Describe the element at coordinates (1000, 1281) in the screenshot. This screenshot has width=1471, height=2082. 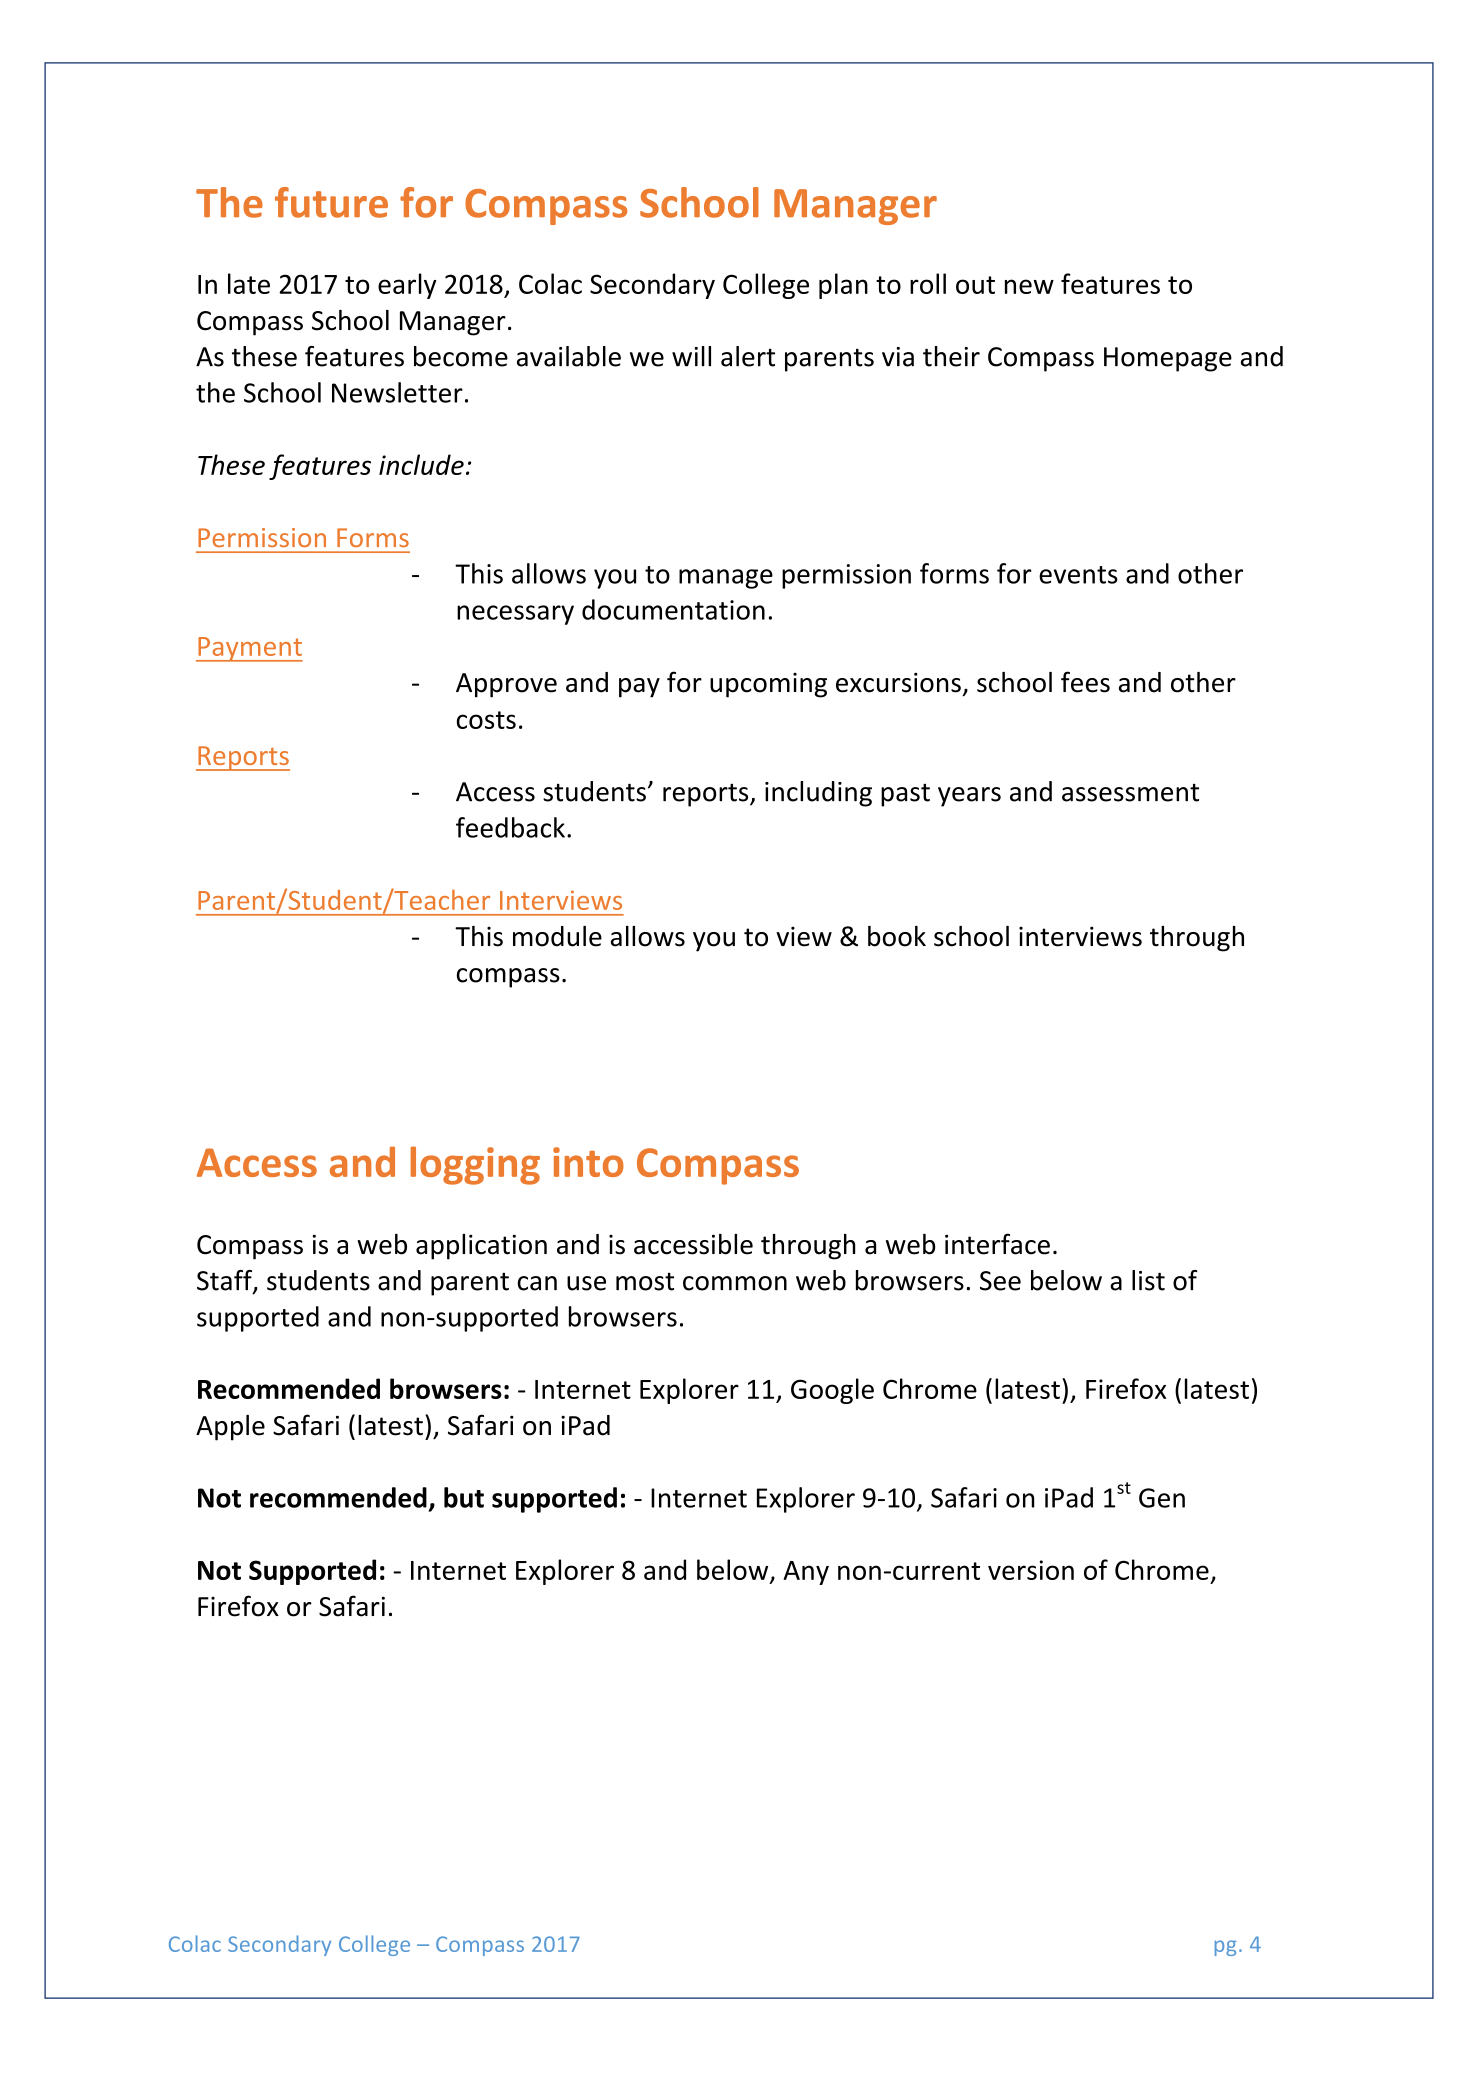
I see `See` at that location.
